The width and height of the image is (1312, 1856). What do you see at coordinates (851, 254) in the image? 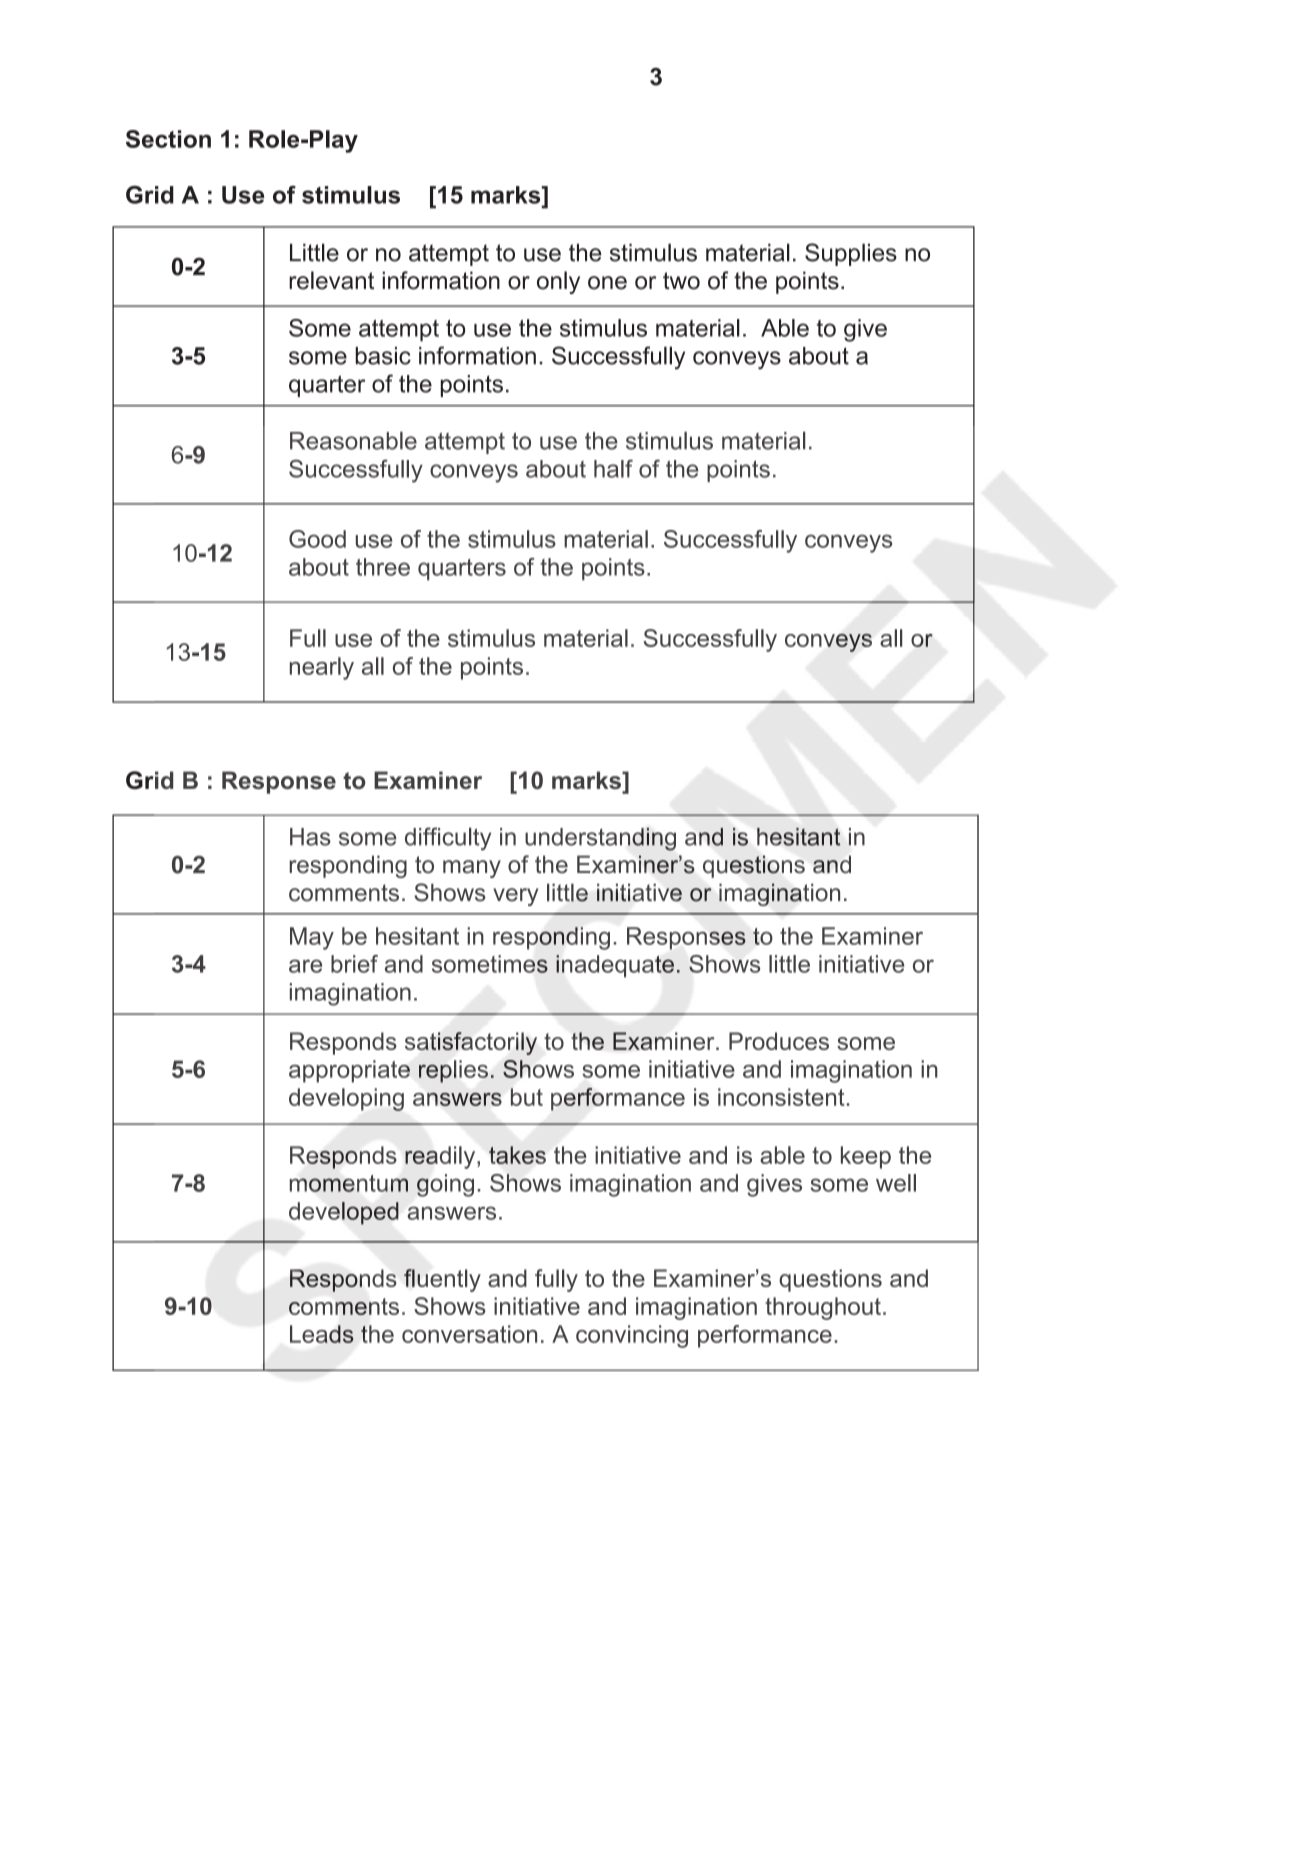
I see `Supplies` at bounding box center [851, 254].
